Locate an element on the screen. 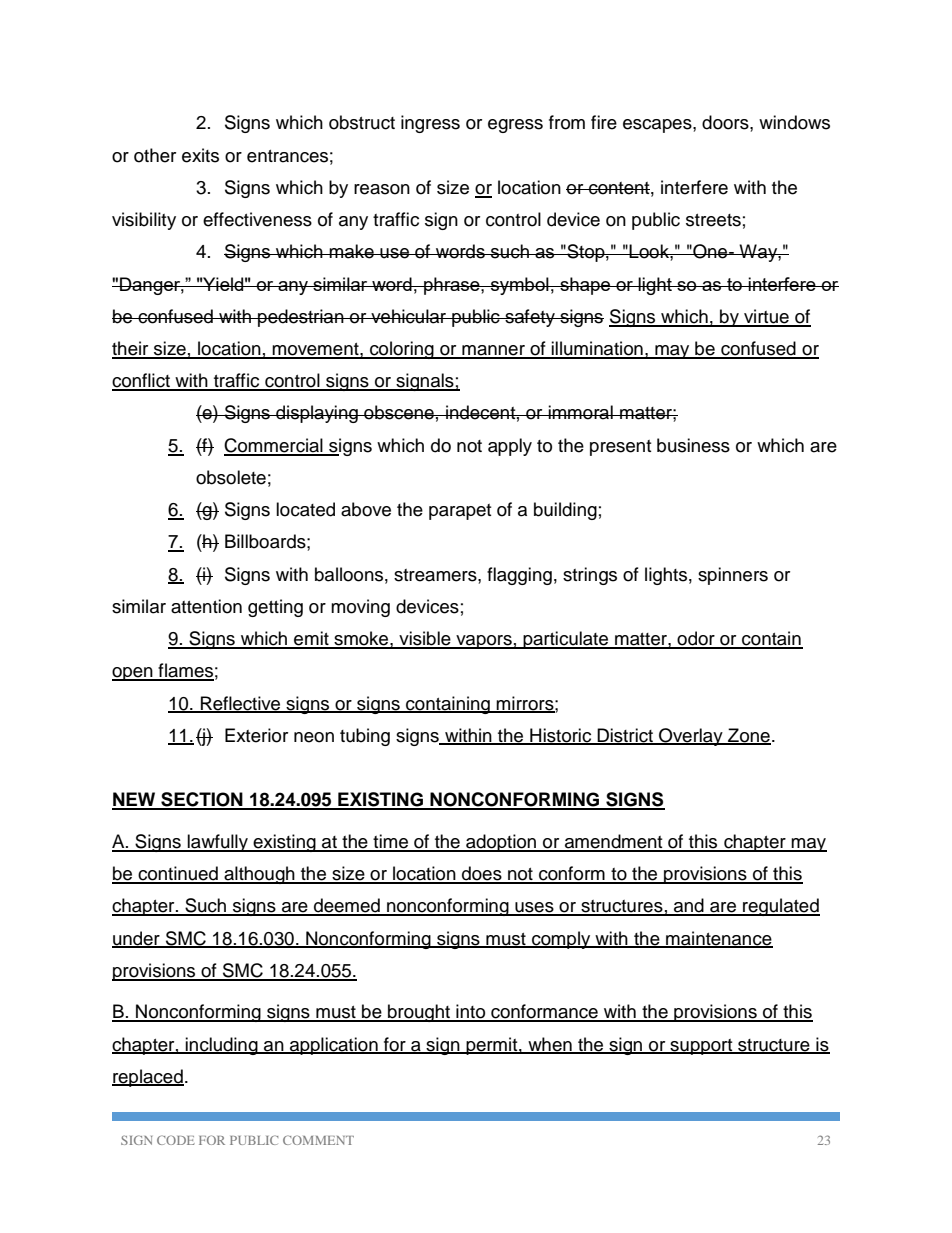 This screenshot has width=952, height=1233. virtue is located at coordinates (766, 317).
